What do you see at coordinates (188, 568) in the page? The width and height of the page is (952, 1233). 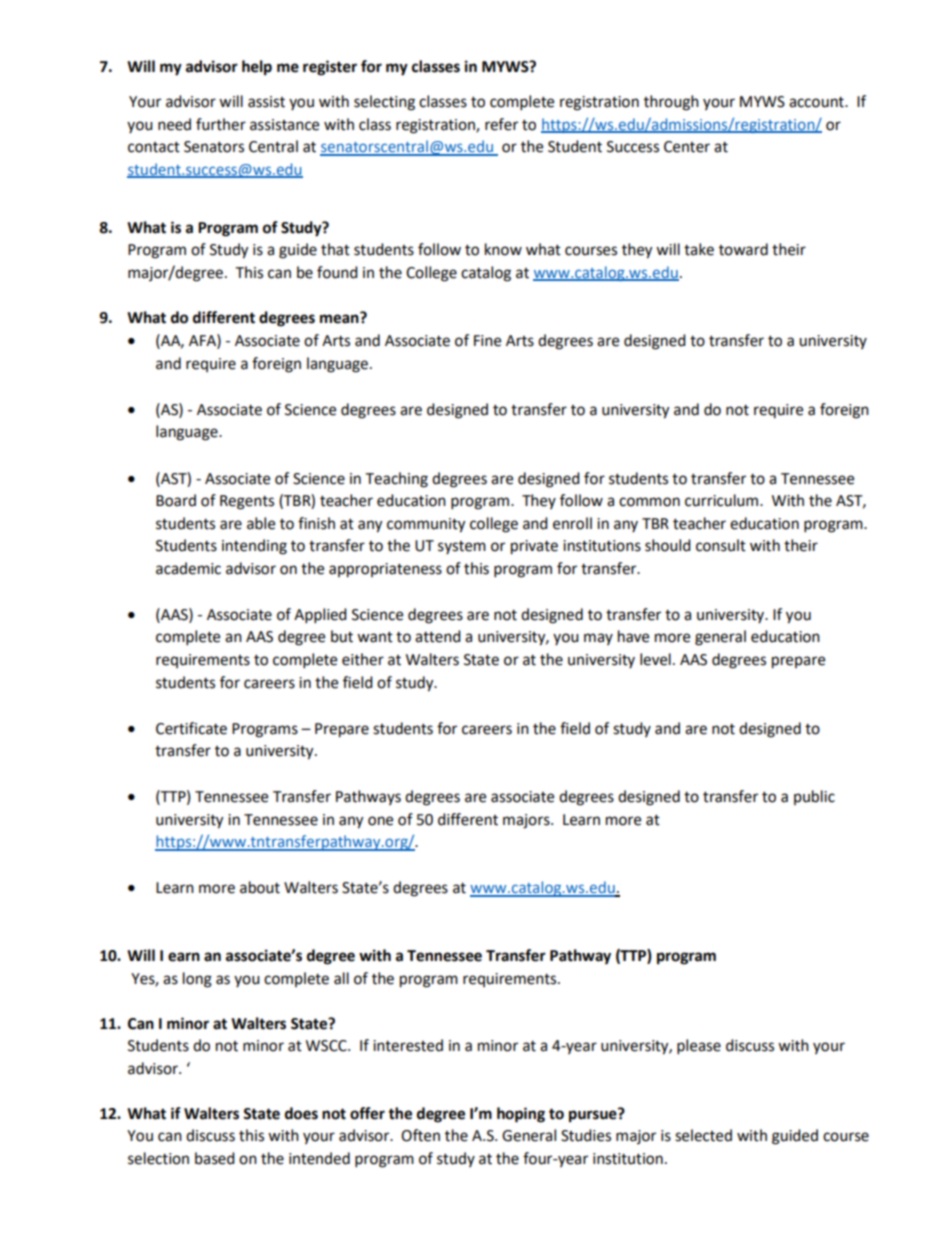 I see `academic` at bounding box center [188, 568].
